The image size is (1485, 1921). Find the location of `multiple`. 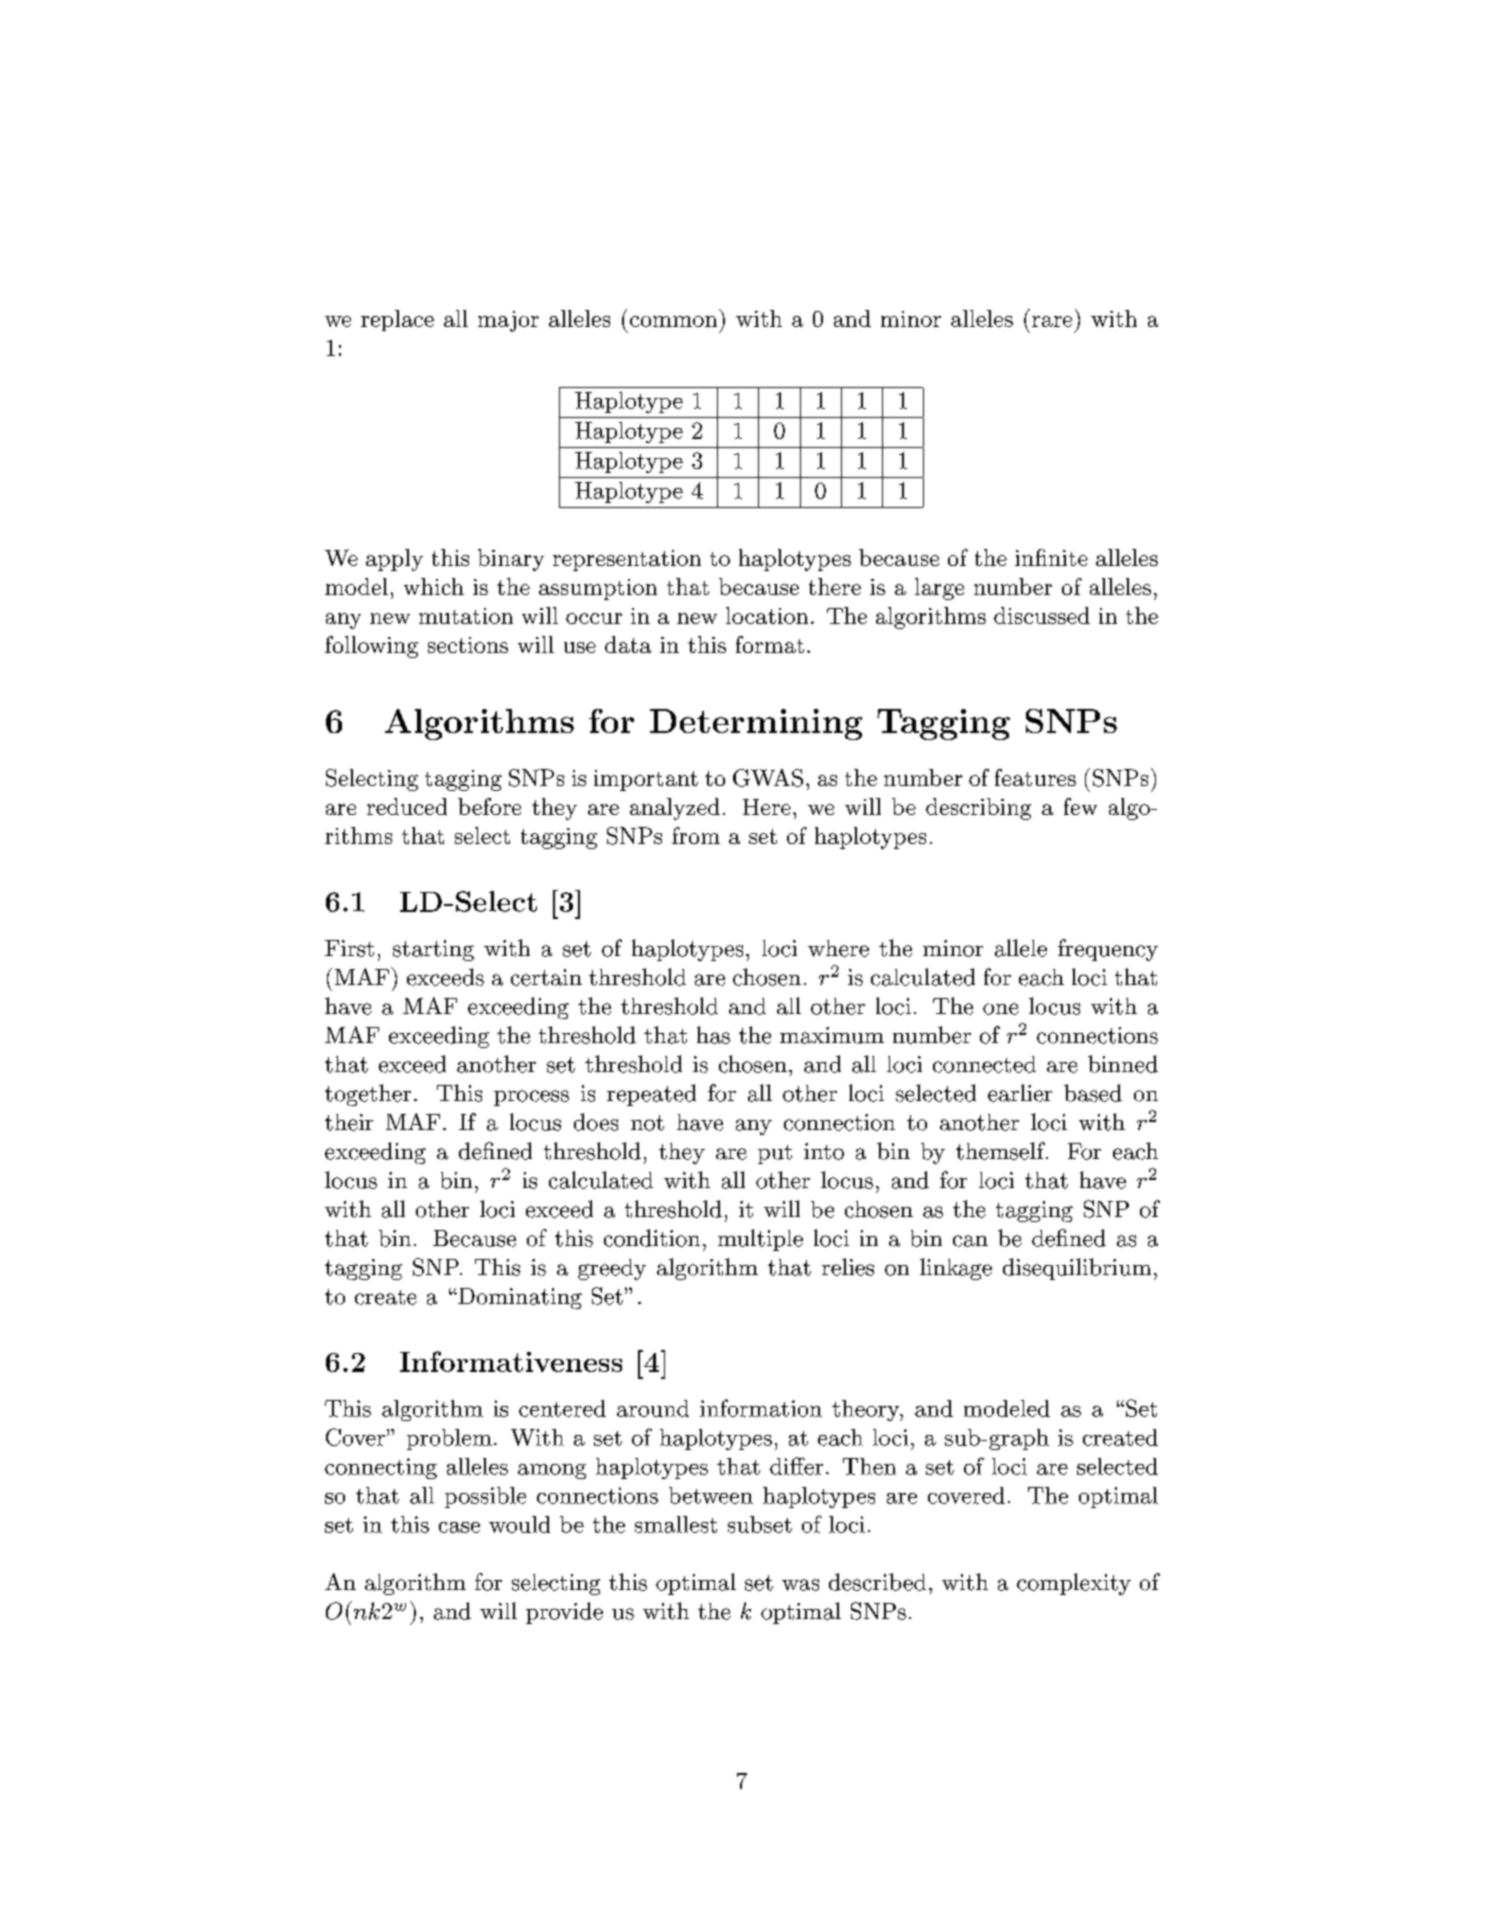

multiple is located at coordinates (760, 1240).
